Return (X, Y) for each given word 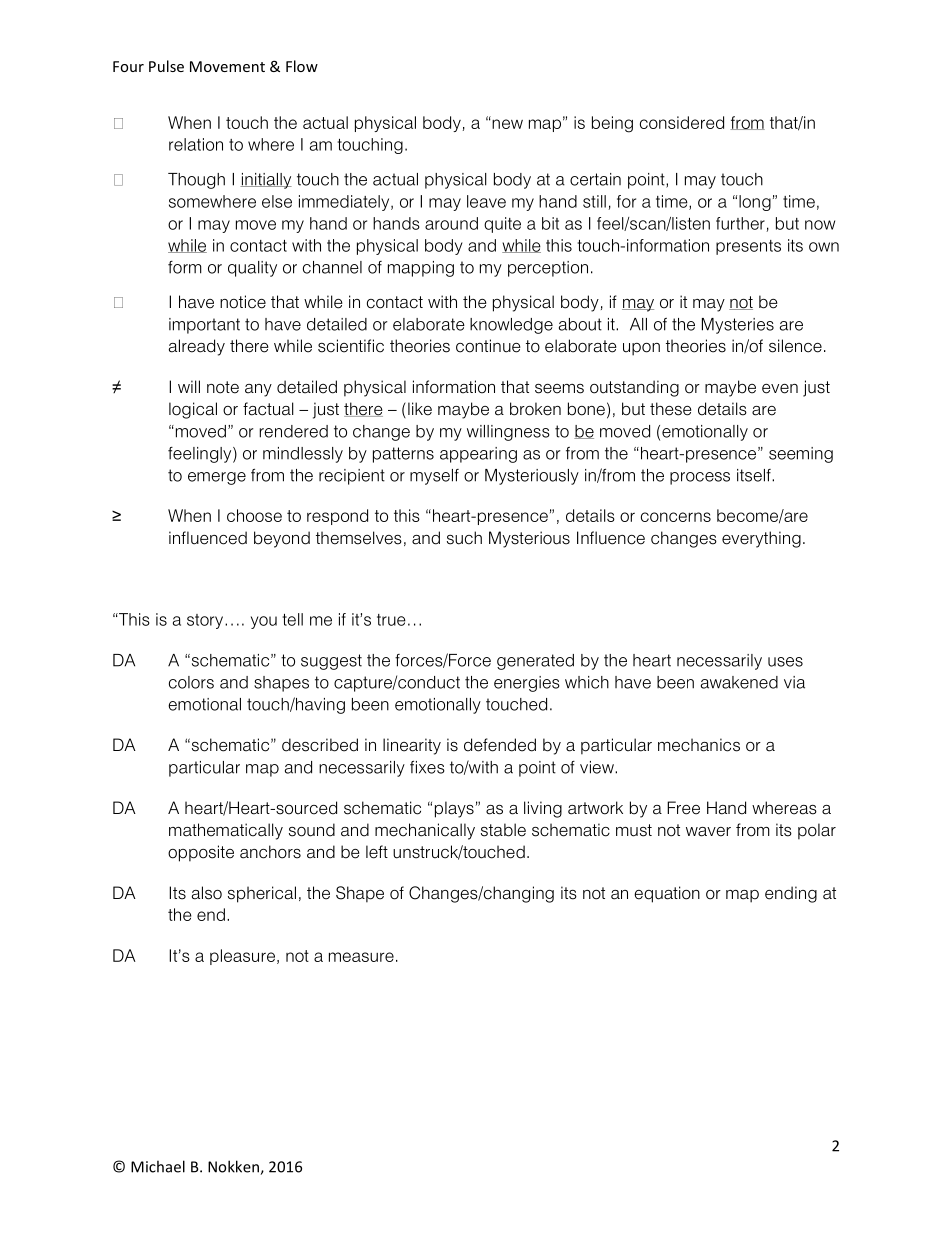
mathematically (226, 831)
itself (755, 475)
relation (196, 144)
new (507, 124)
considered (682, 122)
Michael (158, 1166)
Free (683, 808)
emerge (217, 478)
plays (454, 809)
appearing (478, 455)
